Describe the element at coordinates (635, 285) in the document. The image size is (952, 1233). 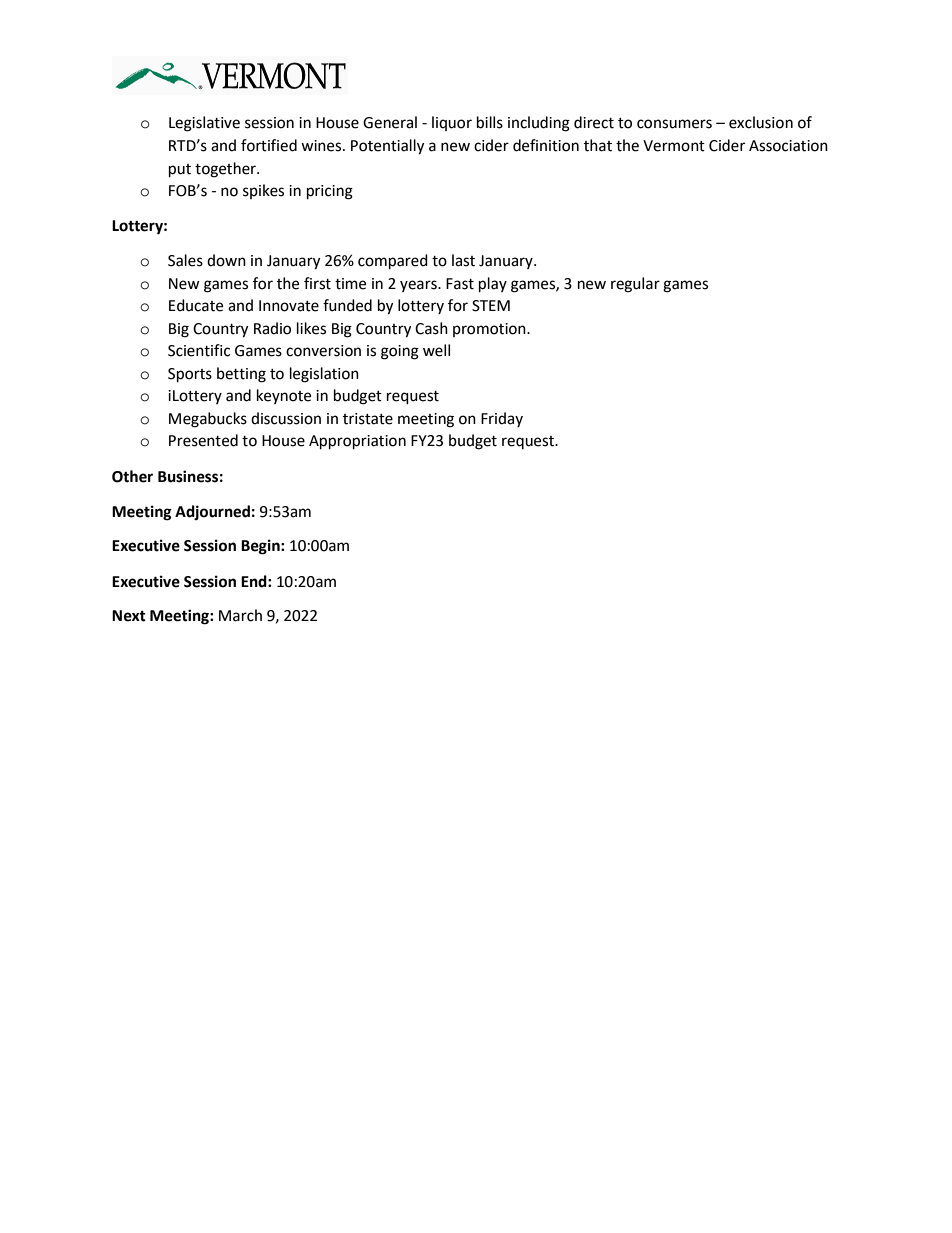
I see `regular` at that location.
